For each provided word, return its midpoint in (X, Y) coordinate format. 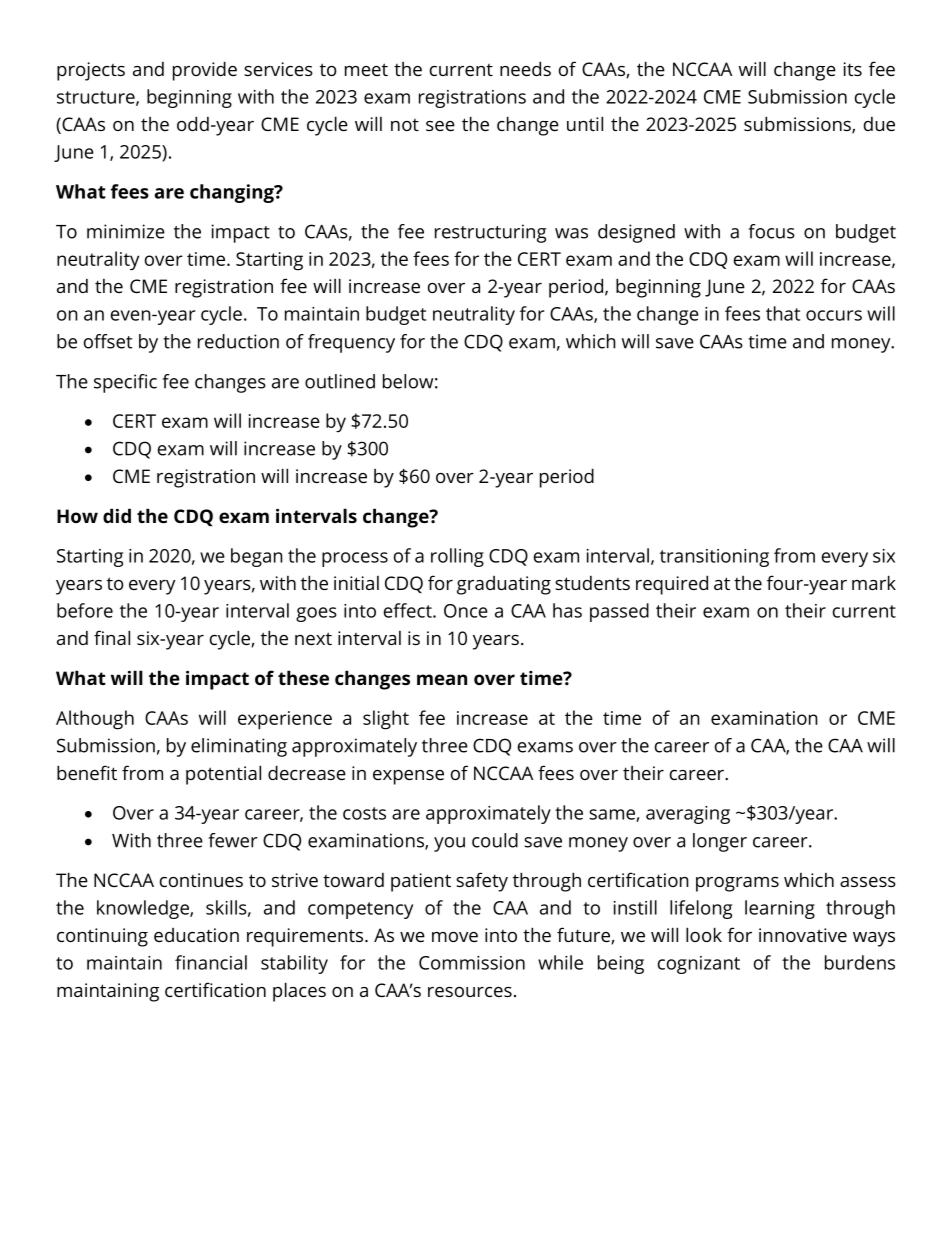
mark (874, 582)
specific (125, 383)
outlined (340, 381)
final (112, 637)
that (783, 313)
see (440, 126)
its (853, 69)
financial (211, 962)
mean (442, 679)
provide (205, 71)
